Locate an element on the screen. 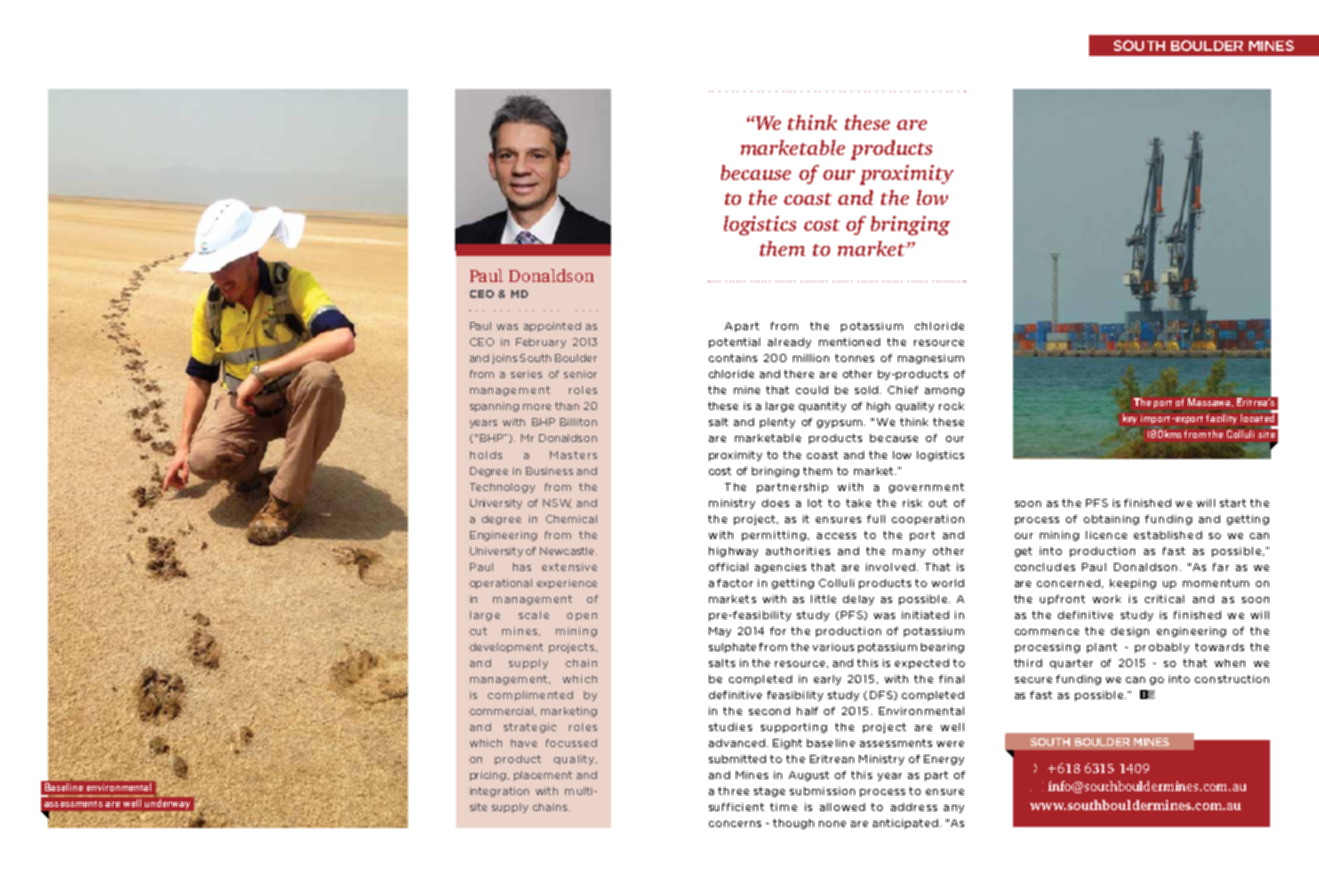 Image resolution: width=1319 pixels, height=896 pixels. extensive is located at coordinates (569, 567).
